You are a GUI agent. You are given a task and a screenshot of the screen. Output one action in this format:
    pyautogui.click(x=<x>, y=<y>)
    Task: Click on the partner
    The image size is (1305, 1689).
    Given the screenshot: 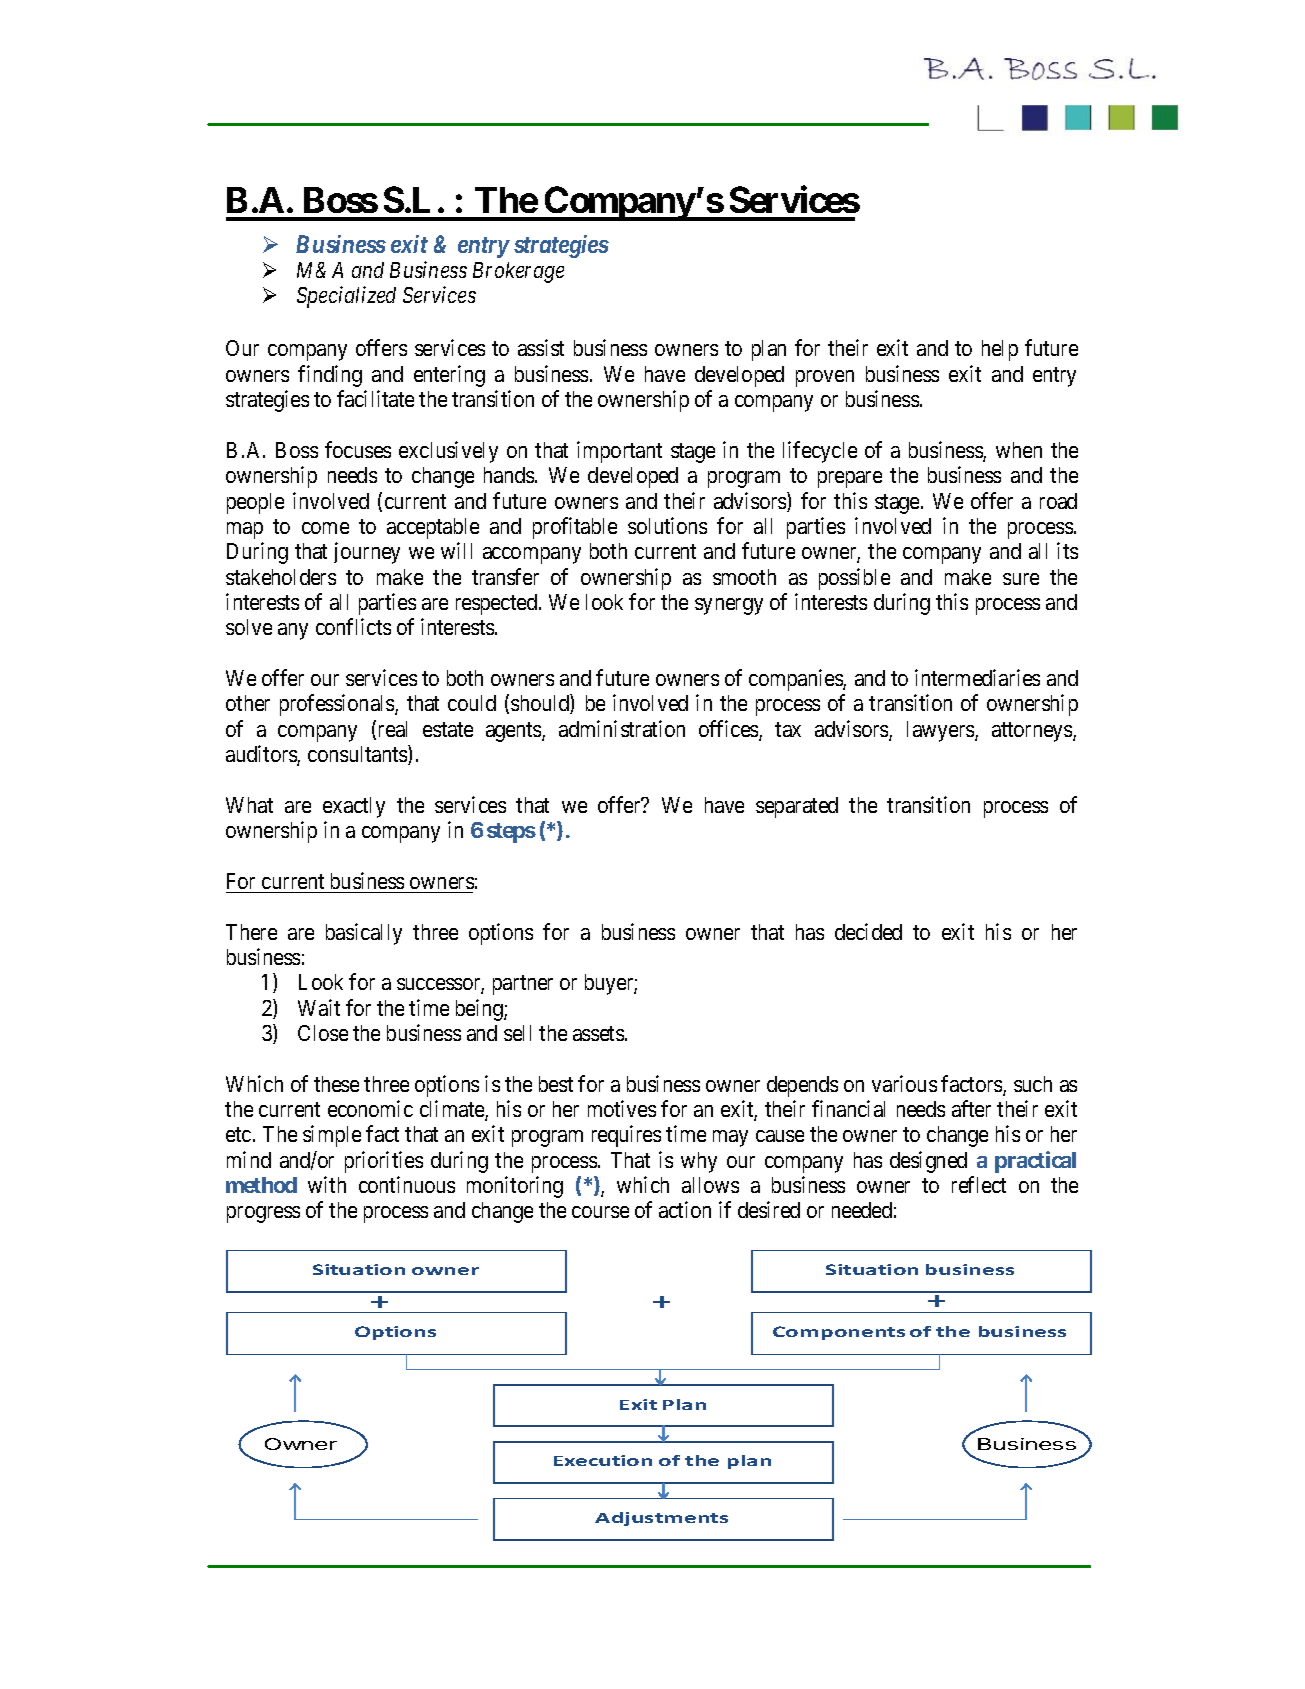 What is the action you would take?
    pyautogui.click(x=523, y=985)
